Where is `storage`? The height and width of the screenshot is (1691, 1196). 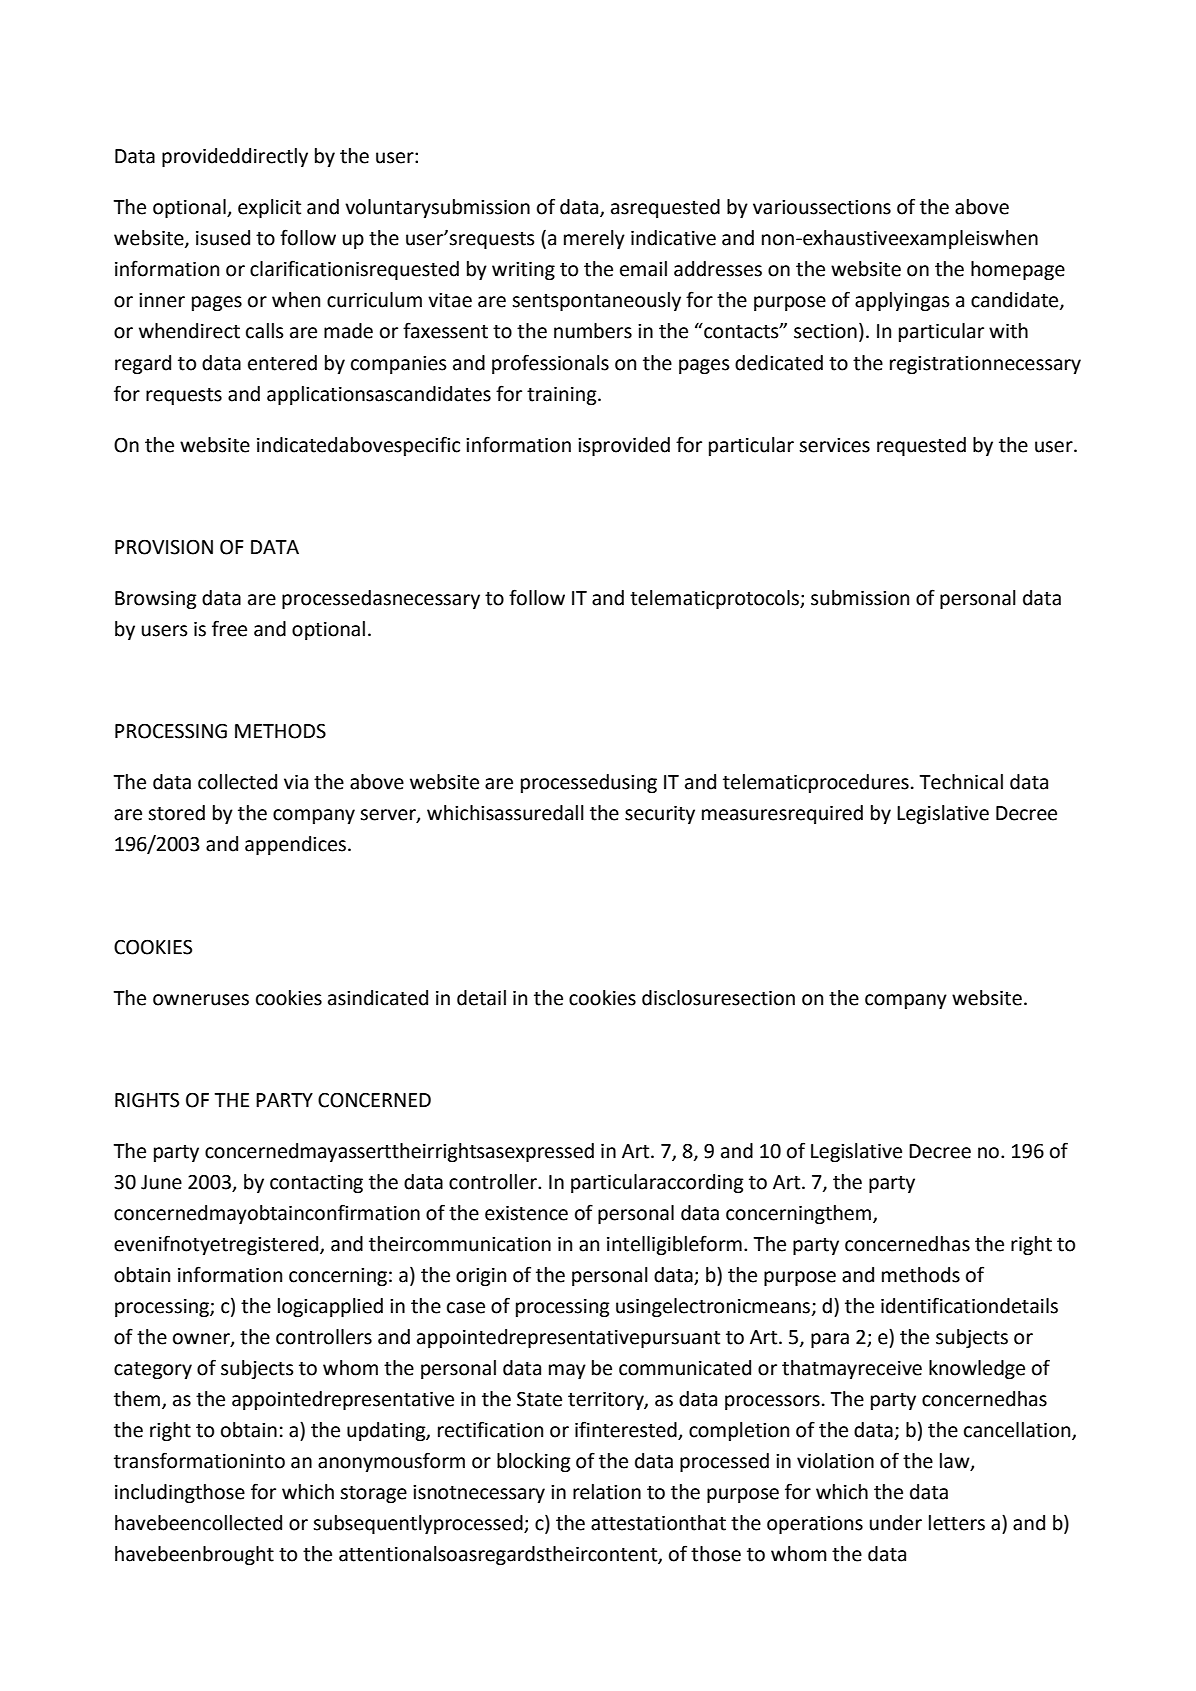
storage is located at coordinates (373, 1494).
